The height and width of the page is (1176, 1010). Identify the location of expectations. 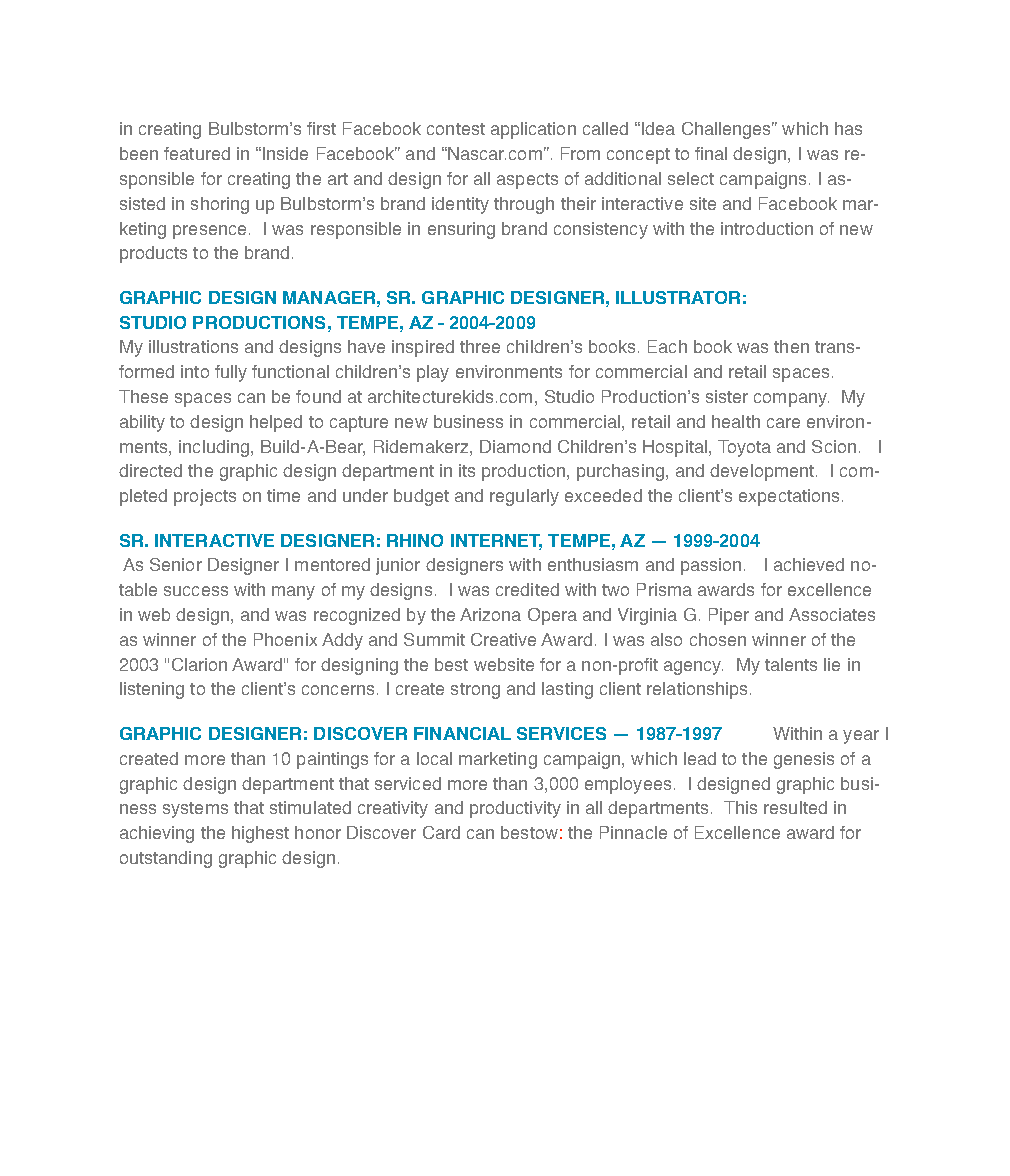
(789, 497).
